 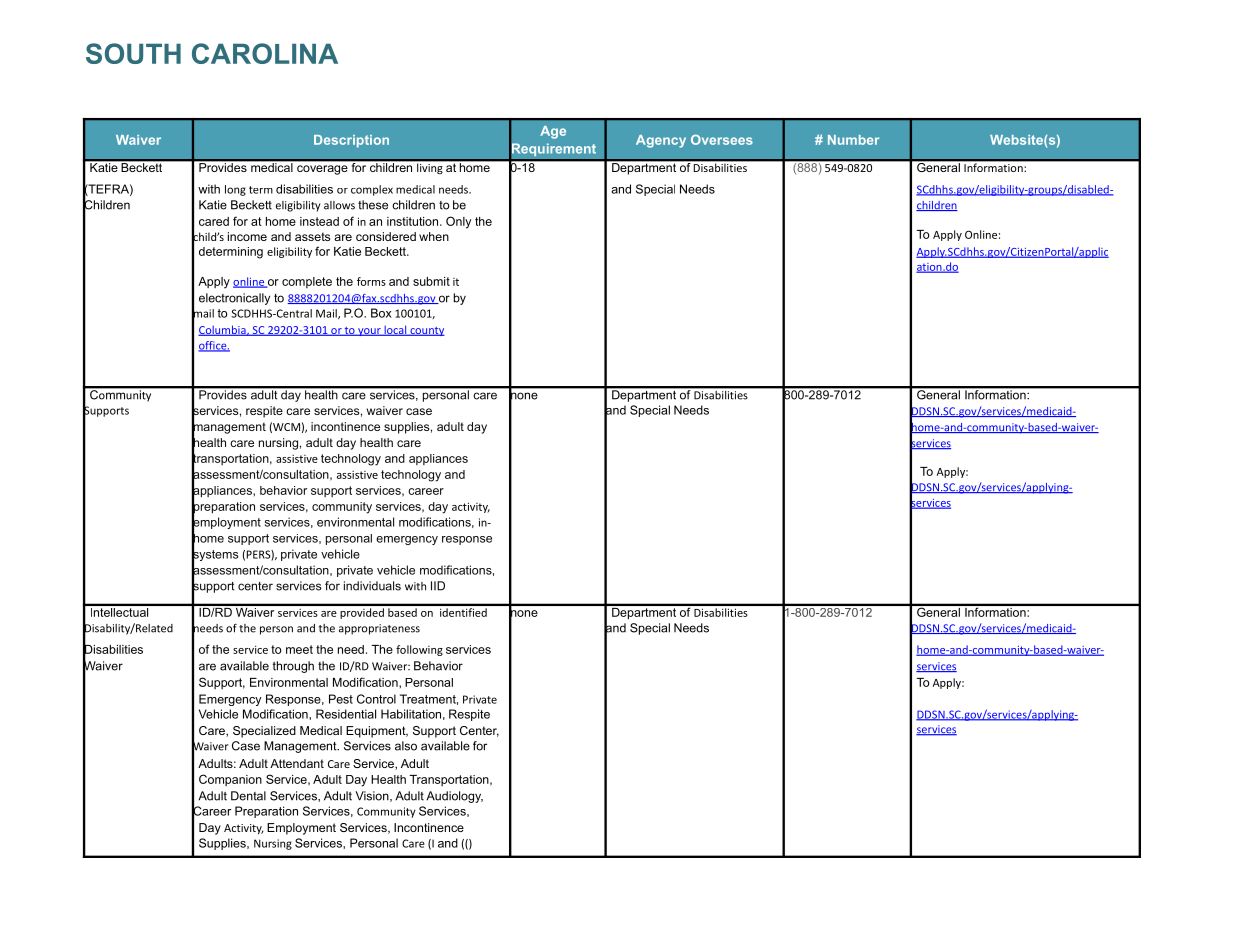 What do you see at coordinates (722, 140) in the page?
I see `Oversees` at bounding box center [722, 140].
